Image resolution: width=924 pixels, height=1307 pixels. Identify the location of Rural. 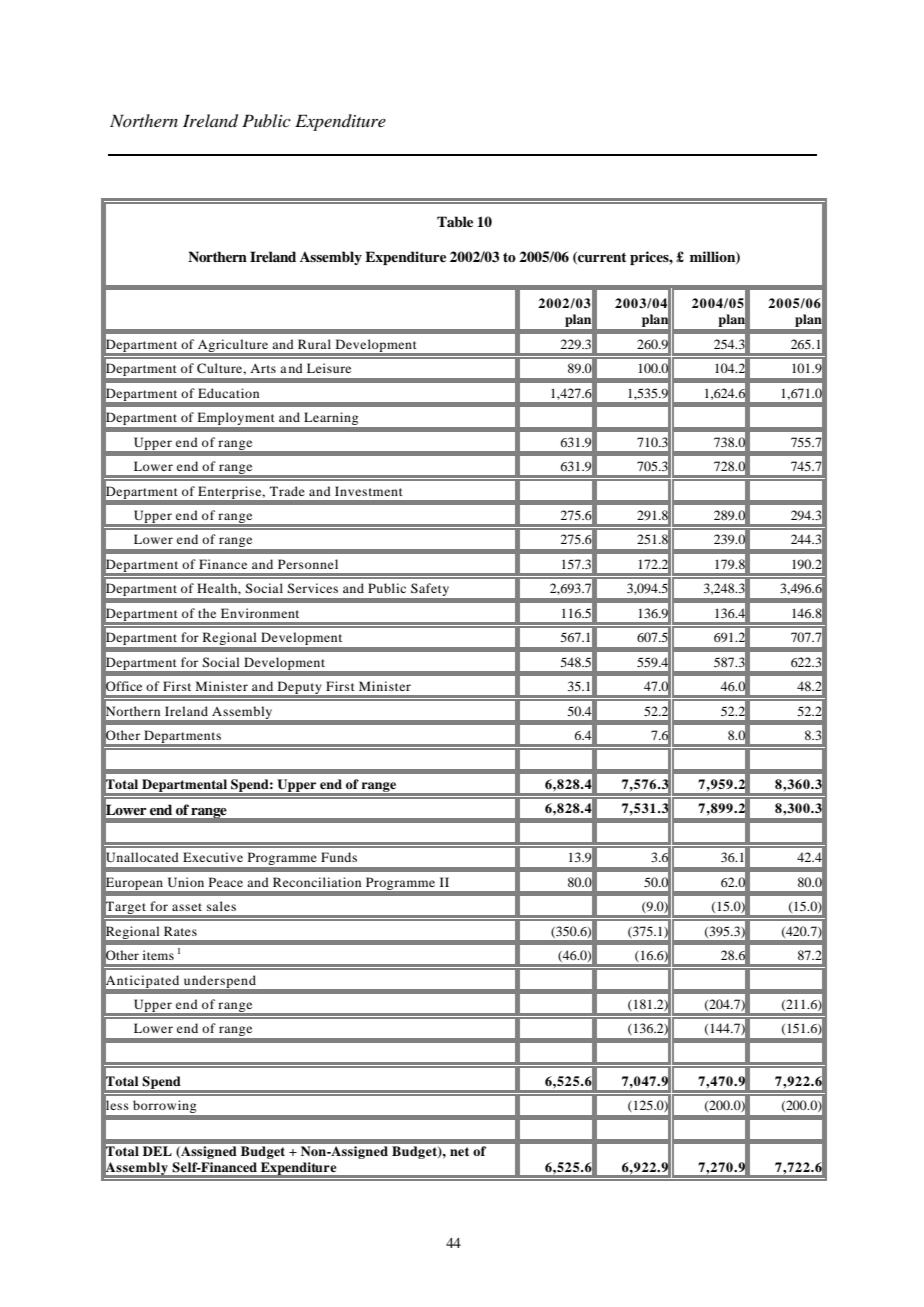
(314, 344).
